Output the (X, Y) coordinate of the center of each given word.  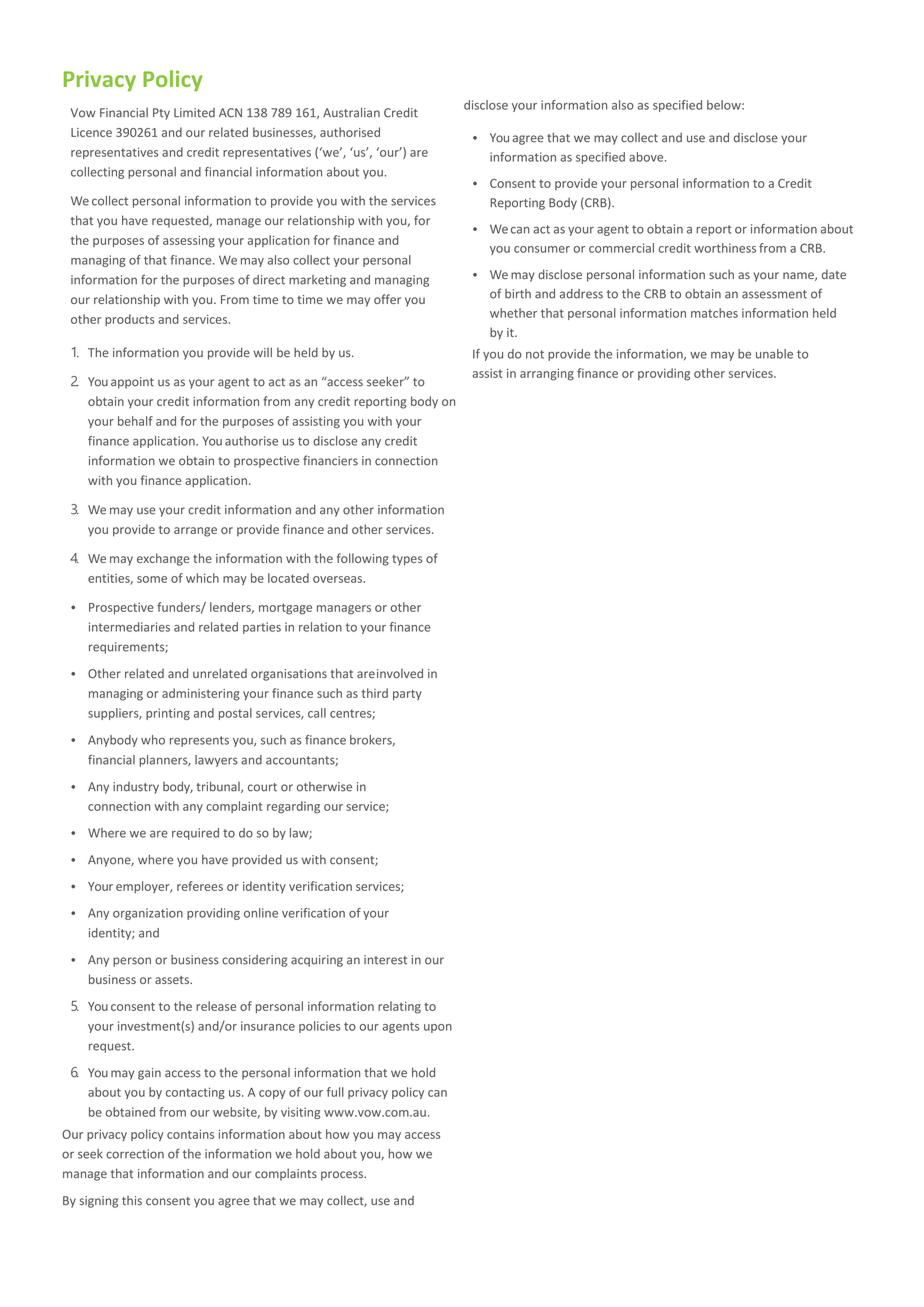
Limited (194, 113)
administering (201, 694)
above (647, 157)
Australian (351, 112)
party (407, 695)
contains (190, 1134)
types (407, 560)
